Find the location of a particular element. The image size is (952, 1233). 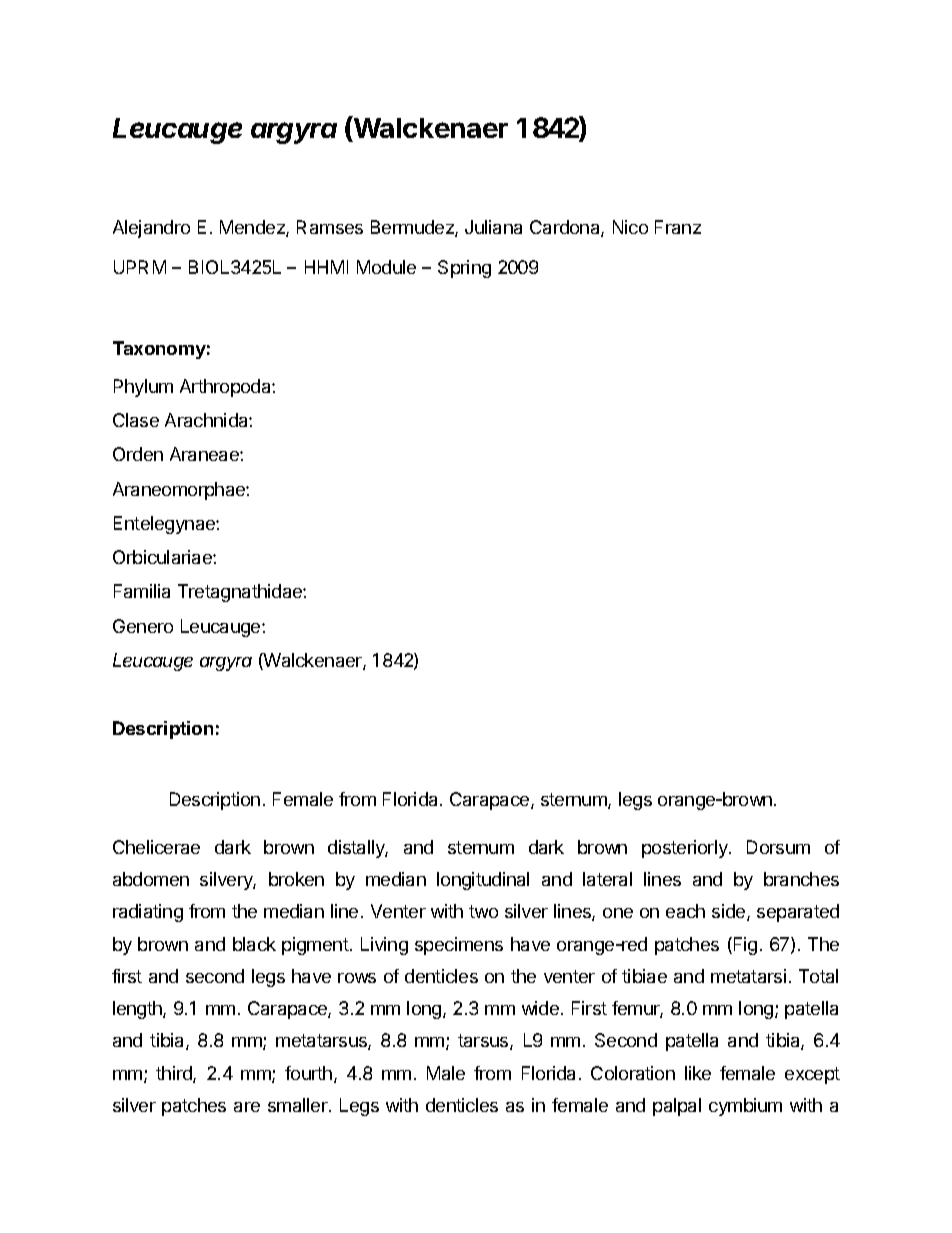

Mendez is located at coordinates (253, 228).
